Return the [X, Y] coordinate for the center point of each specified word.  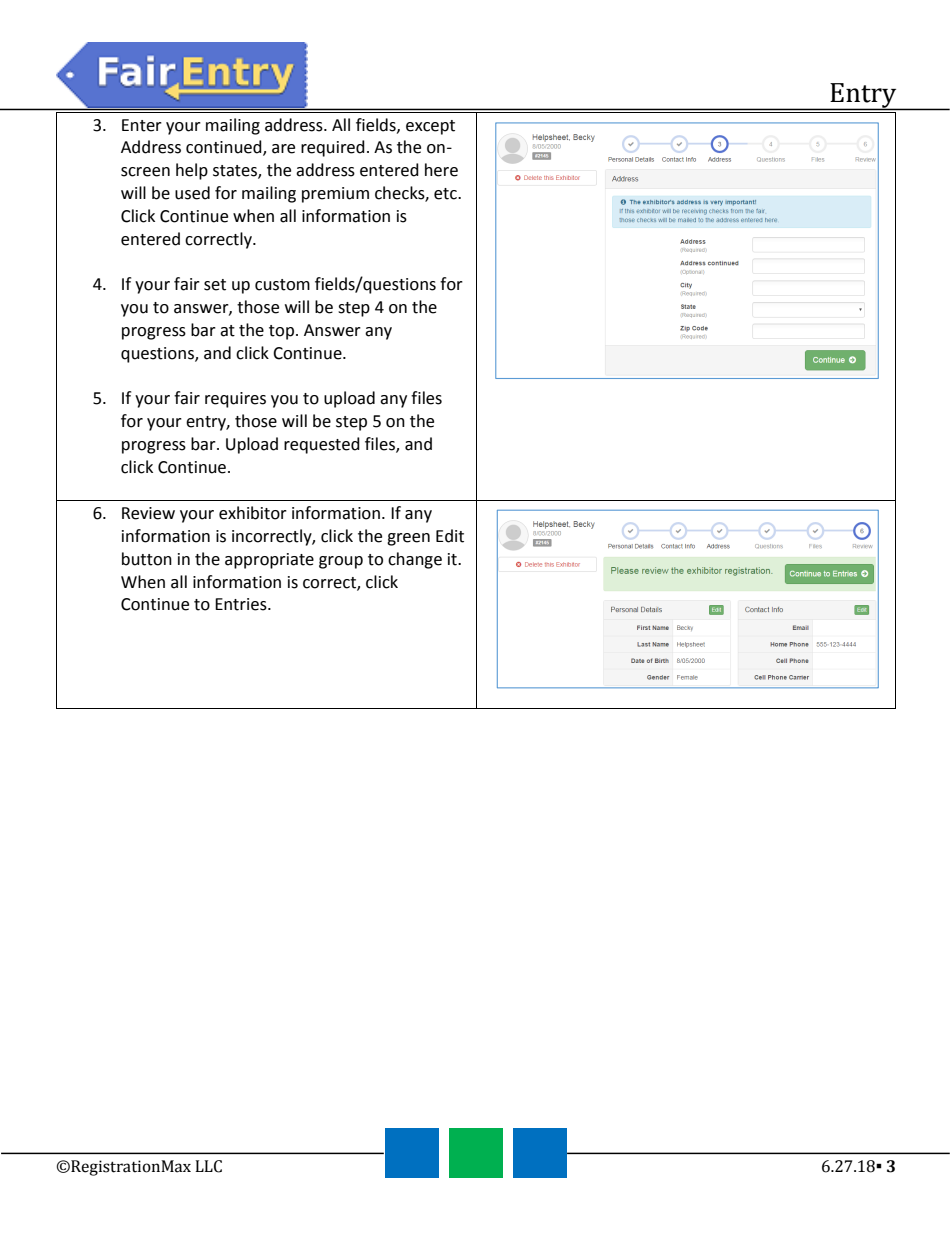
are [283, 149]
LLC [208, 1166]
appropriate [269, 561]
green [408, 539]
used [192, 193]
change [415, 560]
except [430, 127]
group [341, 562]
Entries [242, 604]
